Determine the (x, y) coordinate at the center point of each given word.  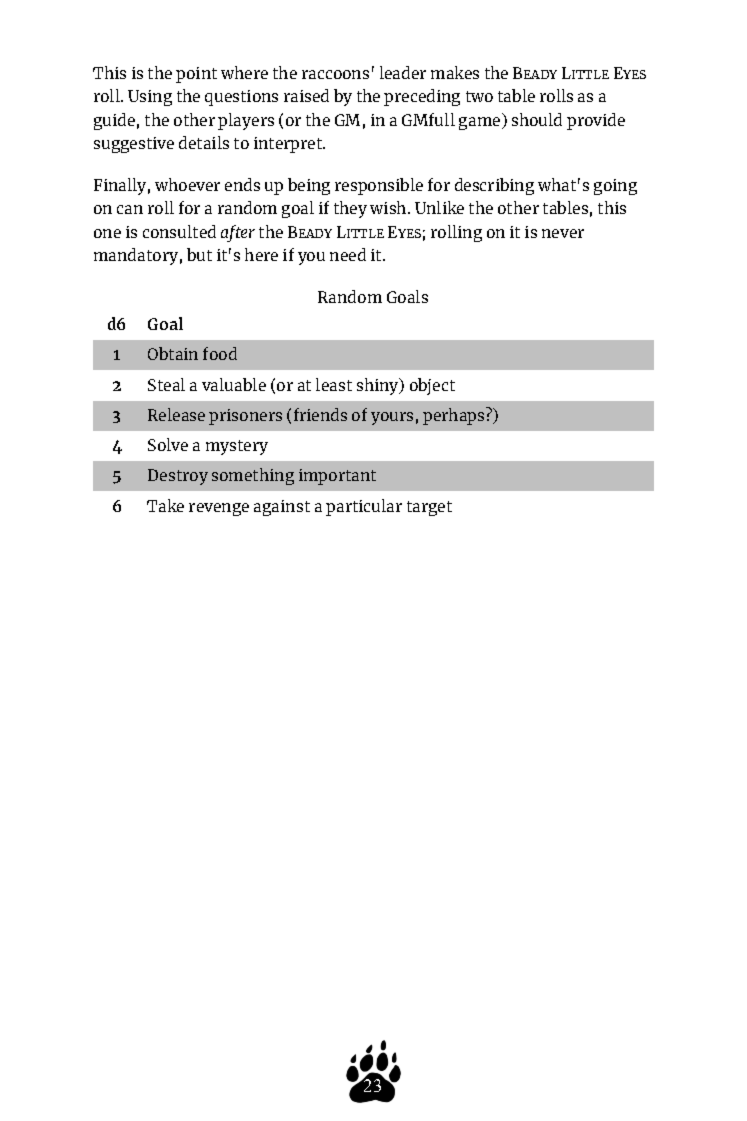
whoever (187, 184)
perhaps (455, 416)
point (196, 75)
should (537, 119)
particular (364, 507)
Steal (166, 384)
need (348, 254)
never (563, 233)
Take (165, 505)
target (429, 508)
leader (403, 72)
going (615, 187)
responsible (379, 186)
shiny (379, 386)
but (199, 254)
